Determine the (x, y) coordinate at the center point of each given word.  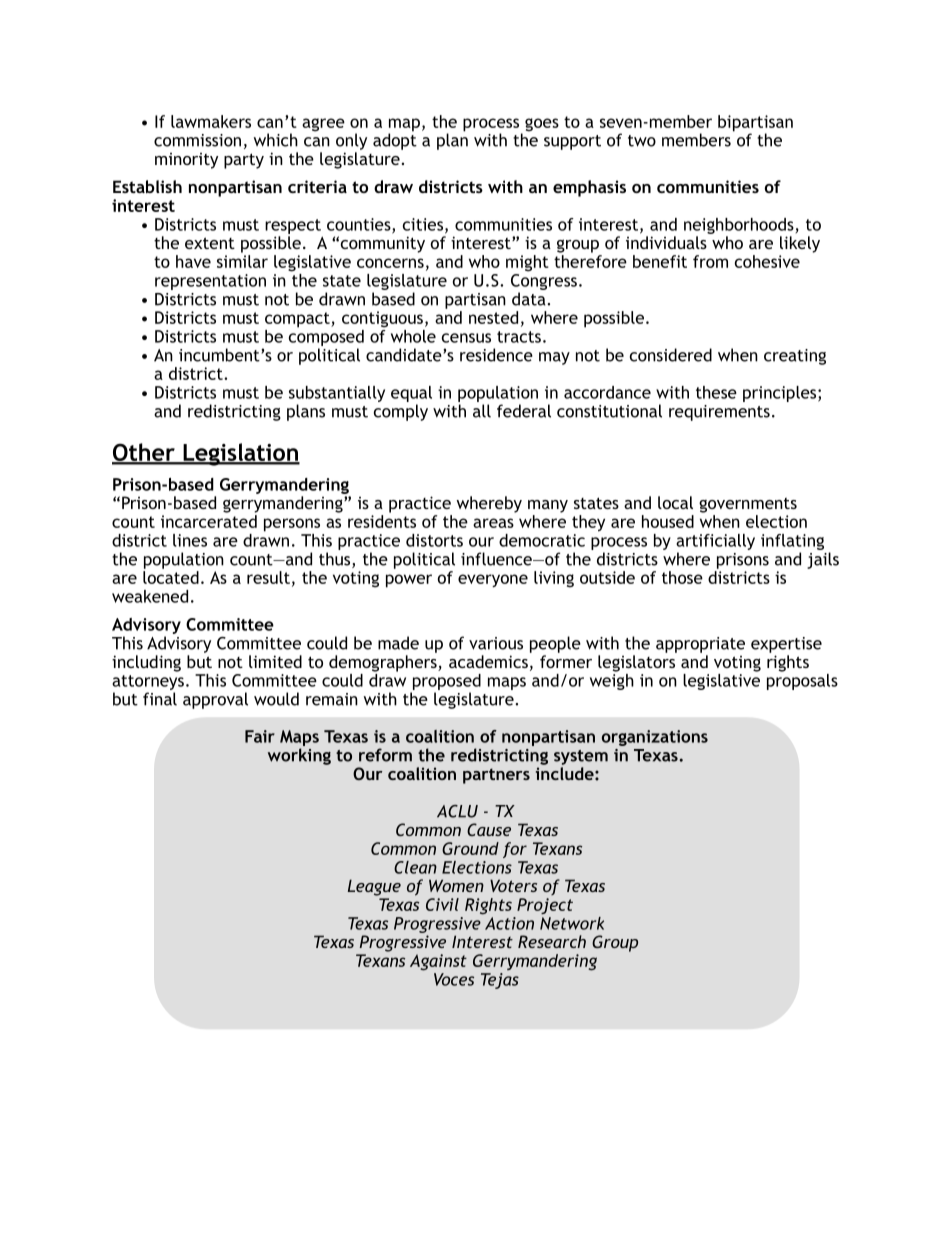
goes (542, 125)
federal (524, 411)
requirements (719, 413)
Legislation (240, 454)
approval (215, 700)
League (374, 887)
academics (488, 661)
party (244, 161)
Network (572, 923)
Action (509, 923)
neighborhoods (739, 226)
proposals (802, 680)
